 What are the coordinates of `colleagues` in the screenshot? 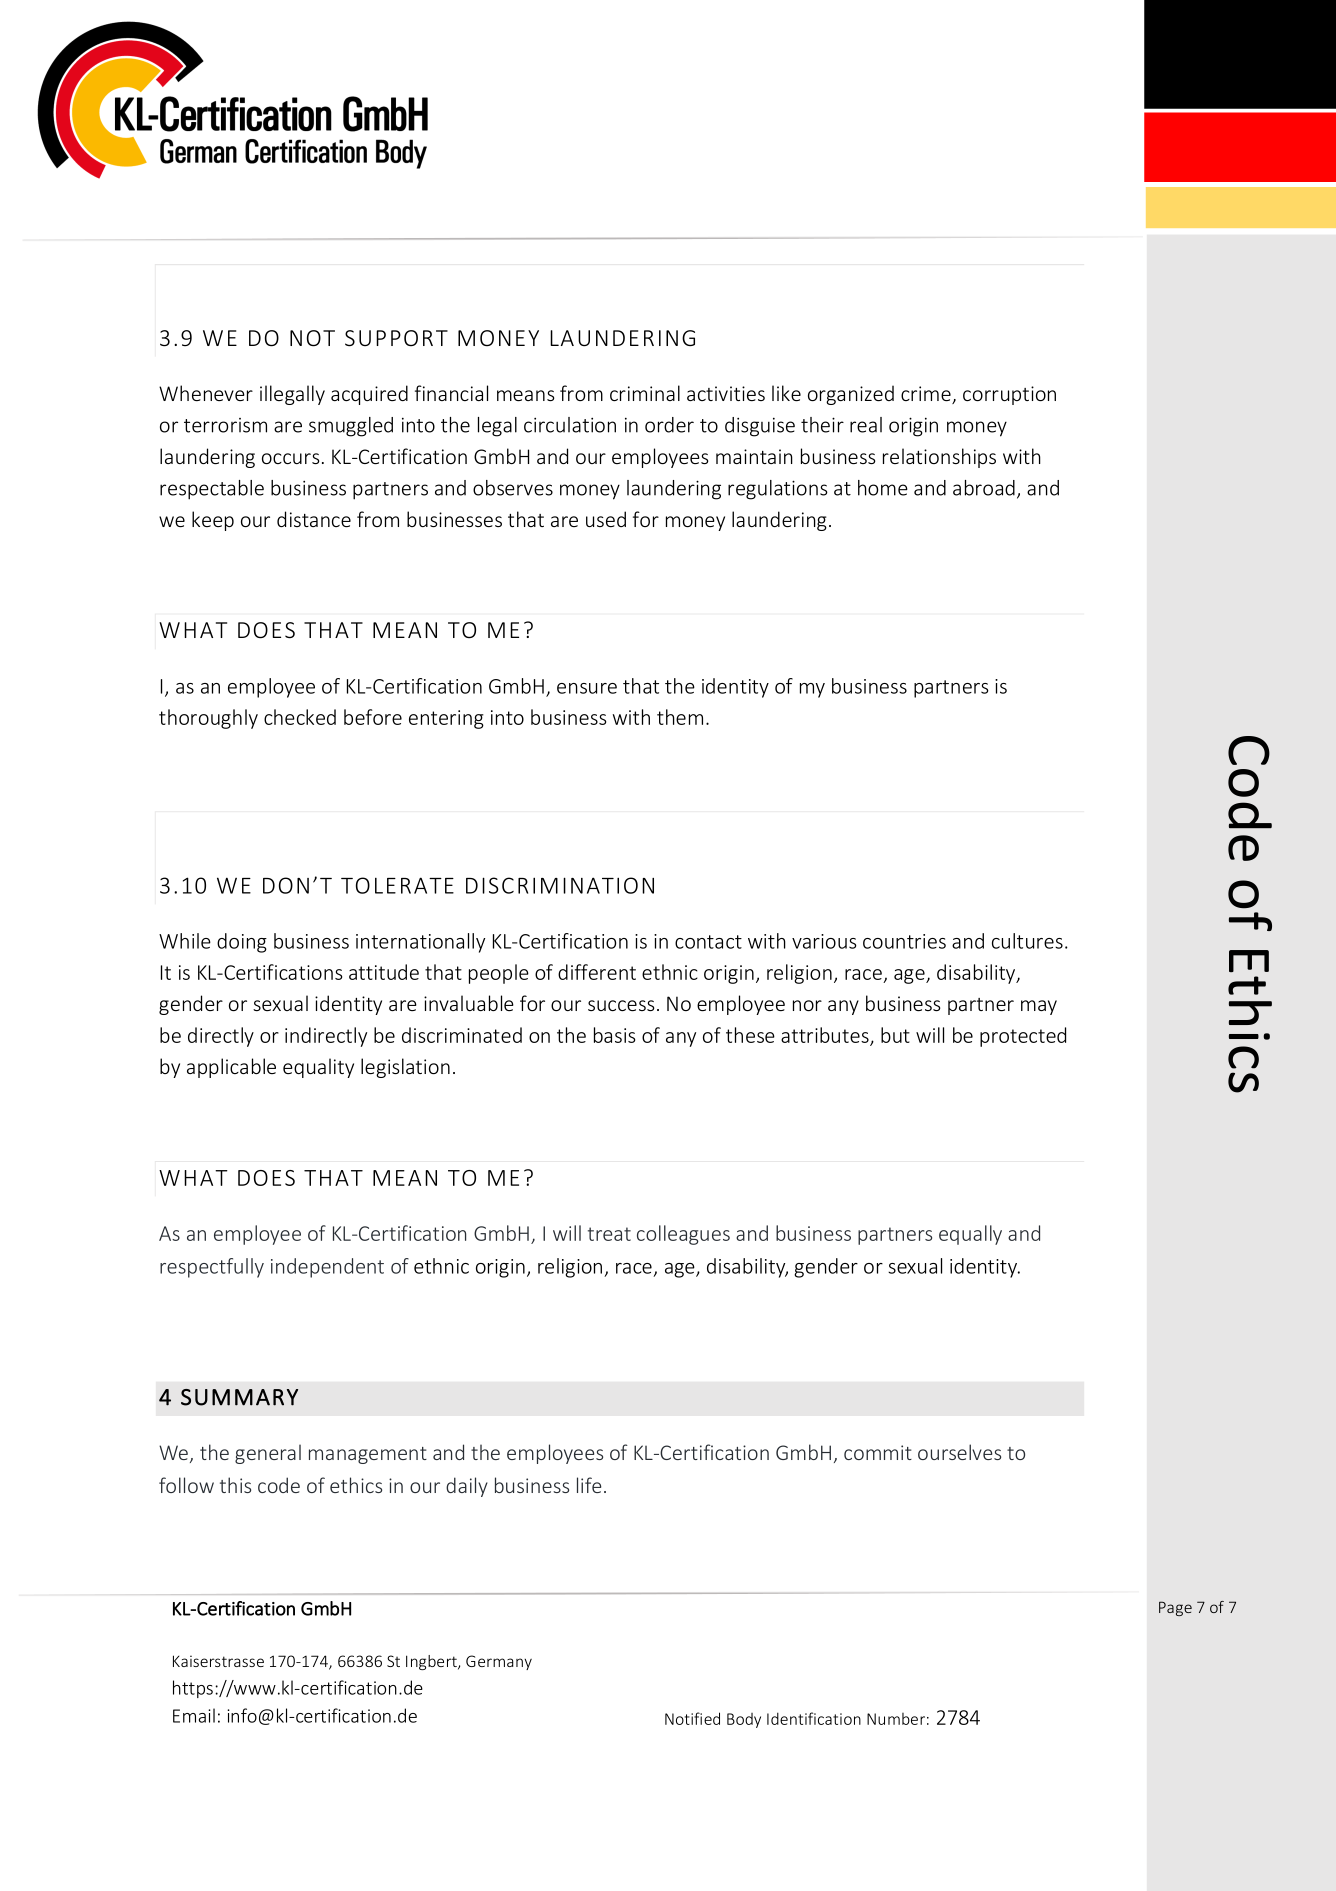 It's located at (683, 1235).
